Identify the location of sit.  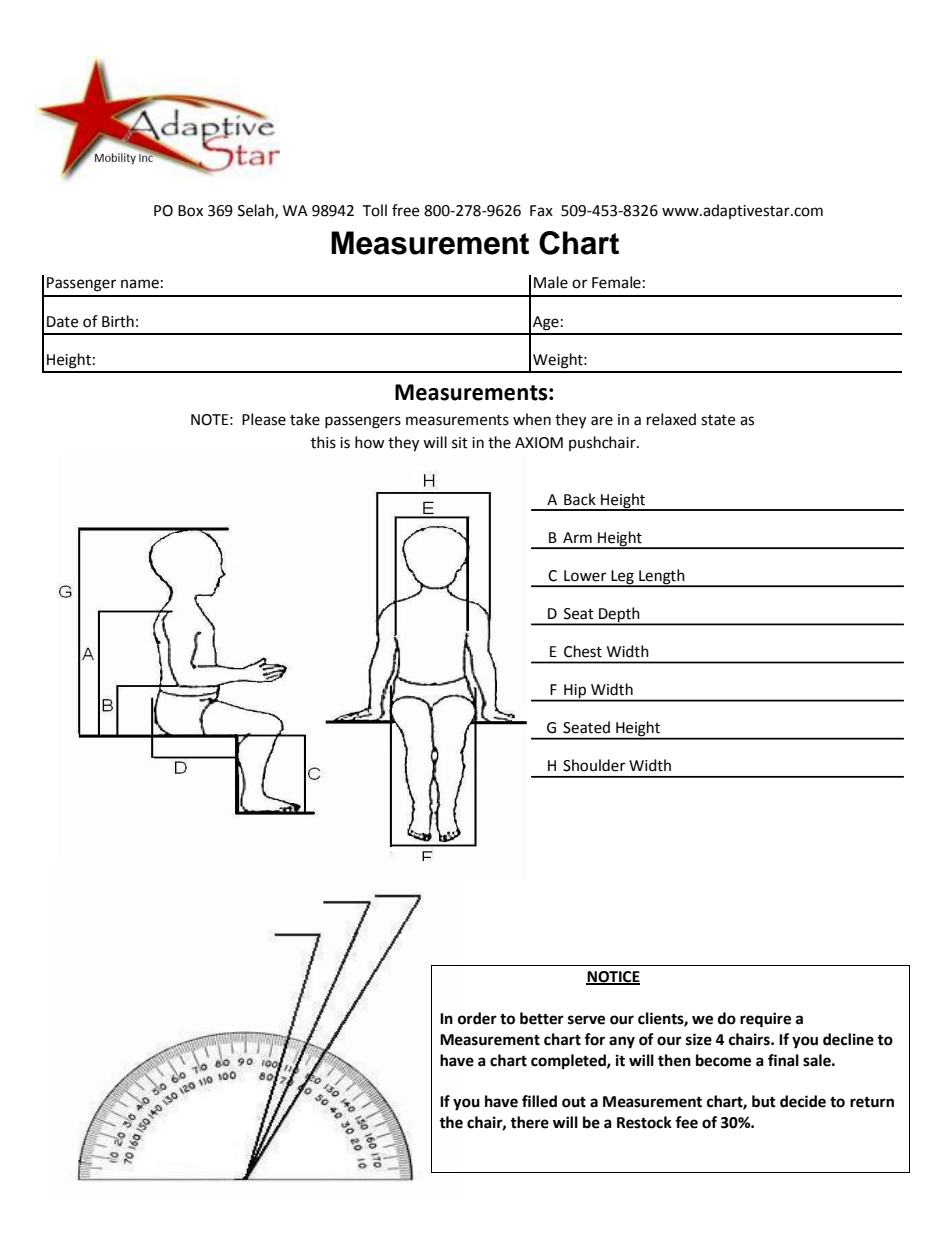
(460, 443).
